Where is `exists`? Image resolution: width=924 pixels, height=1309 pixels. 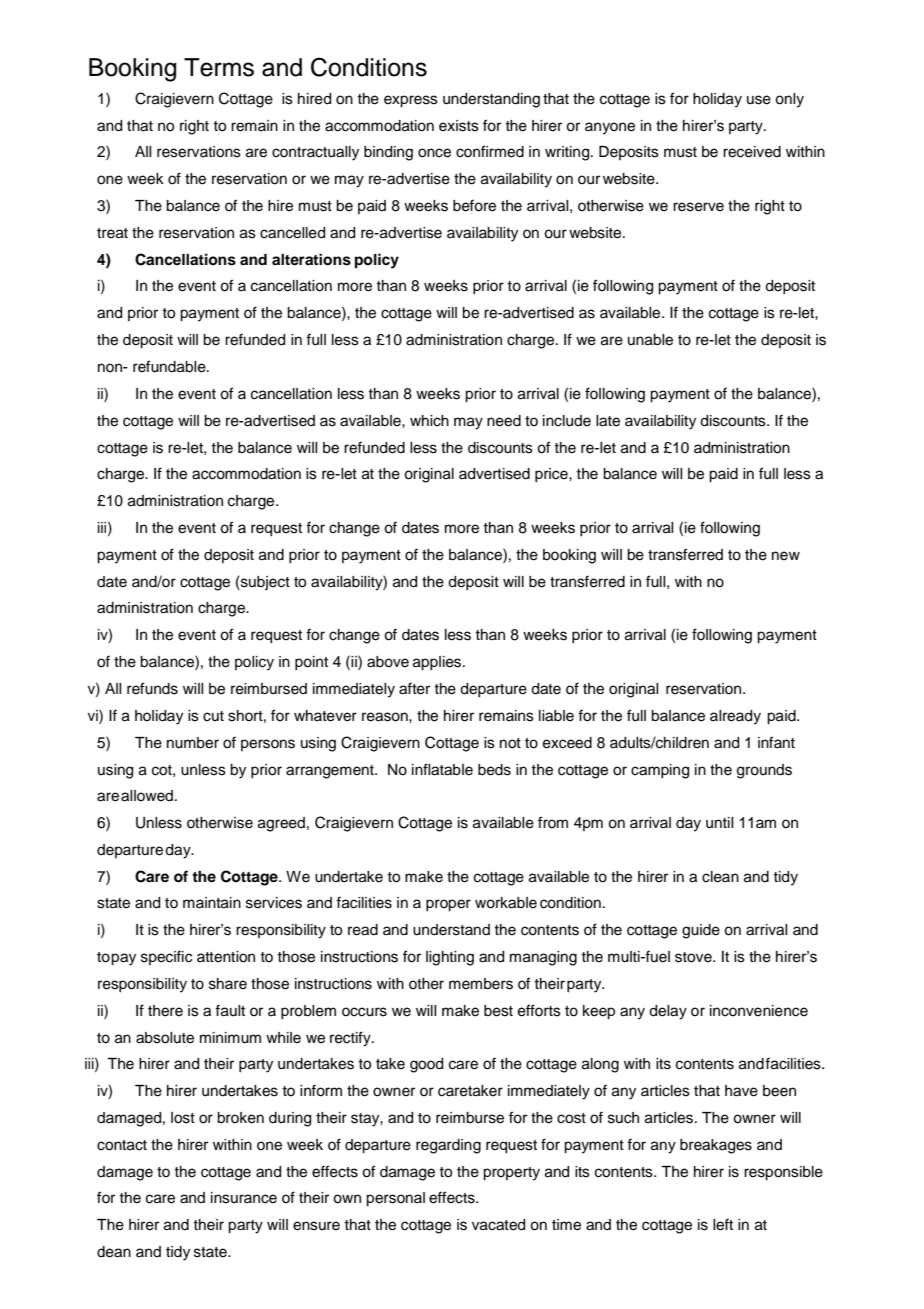 exists is located at coordinates (459, 126).
